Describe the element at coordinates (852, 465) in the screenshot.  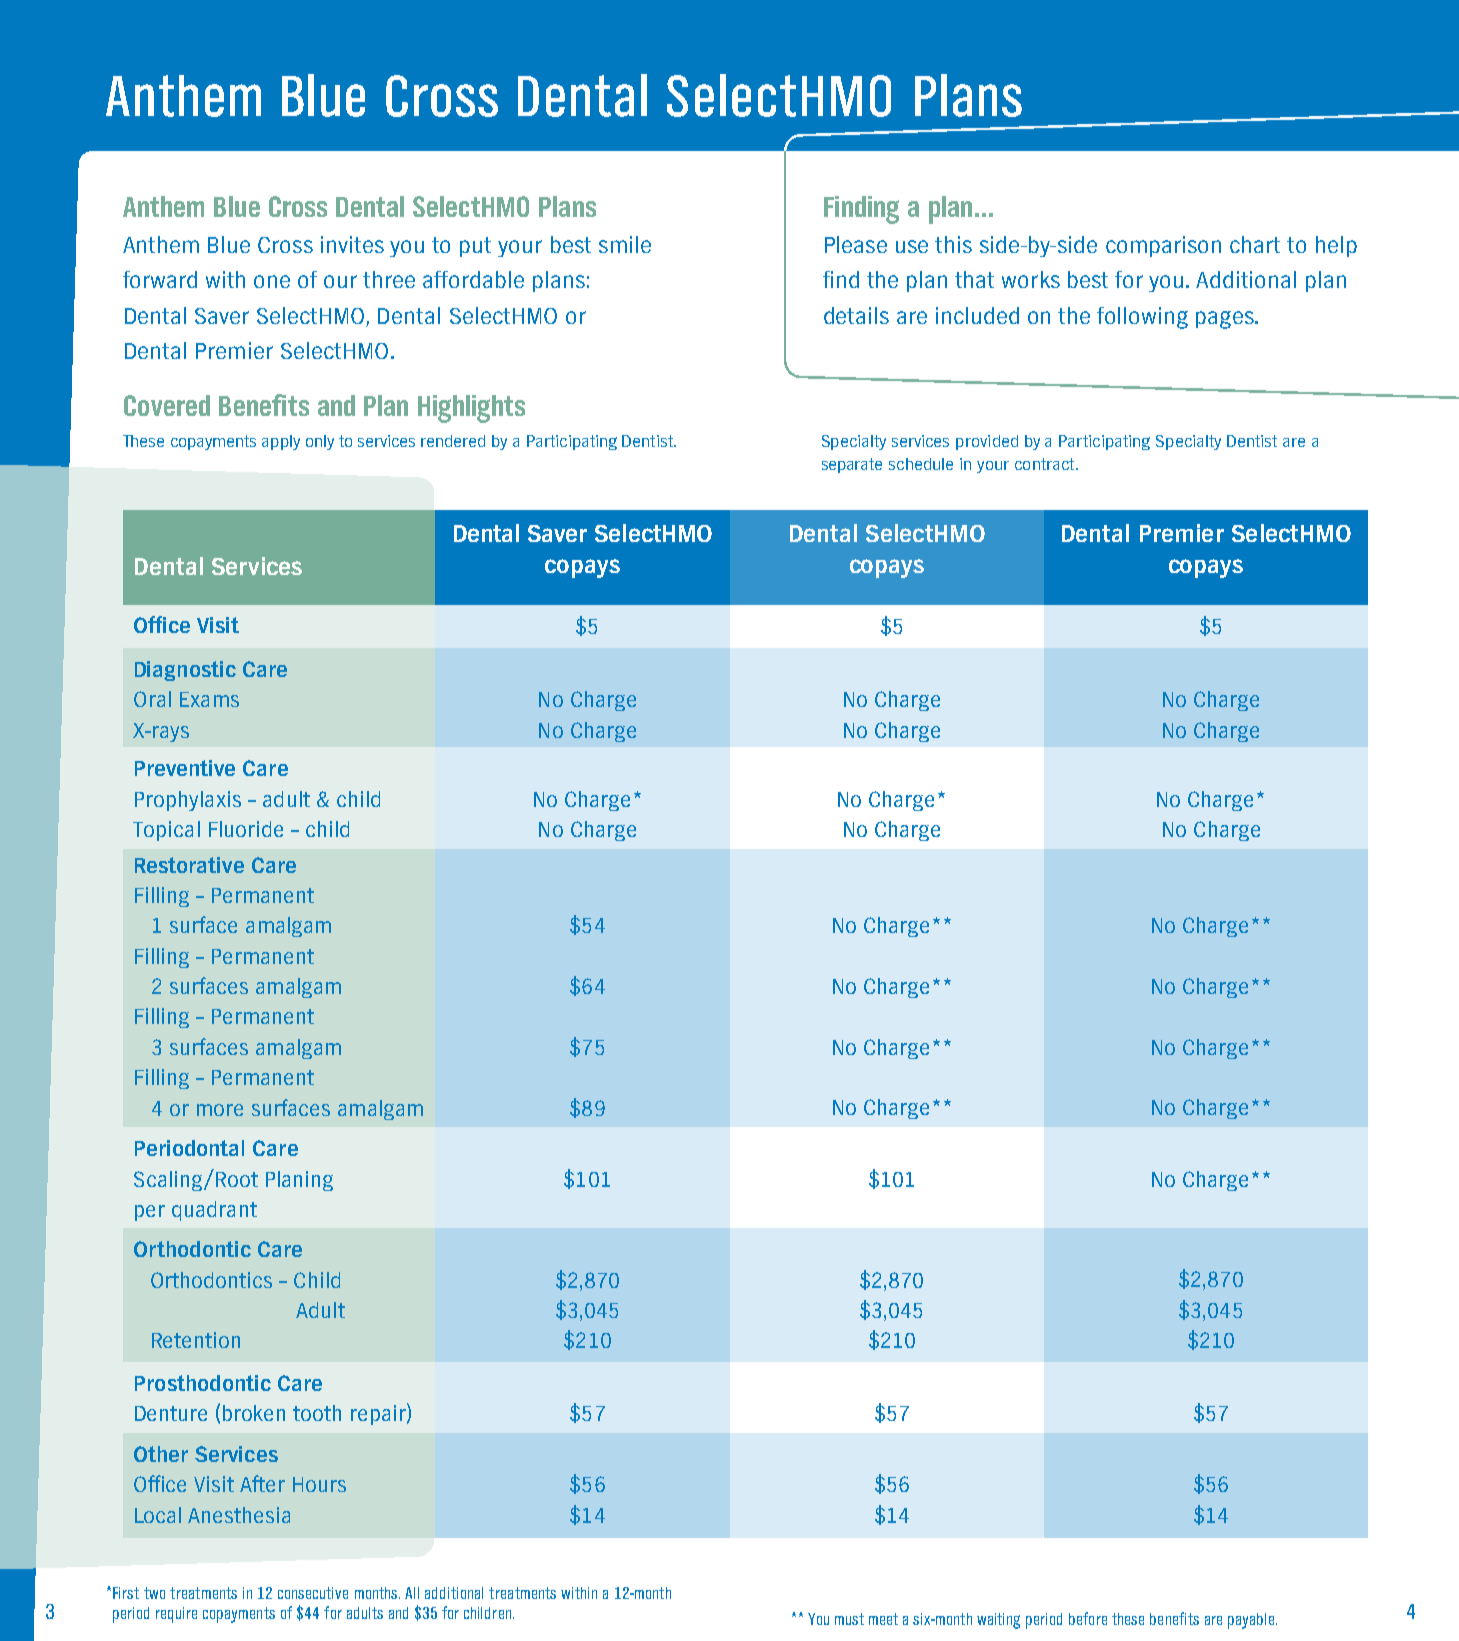
I see `separate` at that location.
